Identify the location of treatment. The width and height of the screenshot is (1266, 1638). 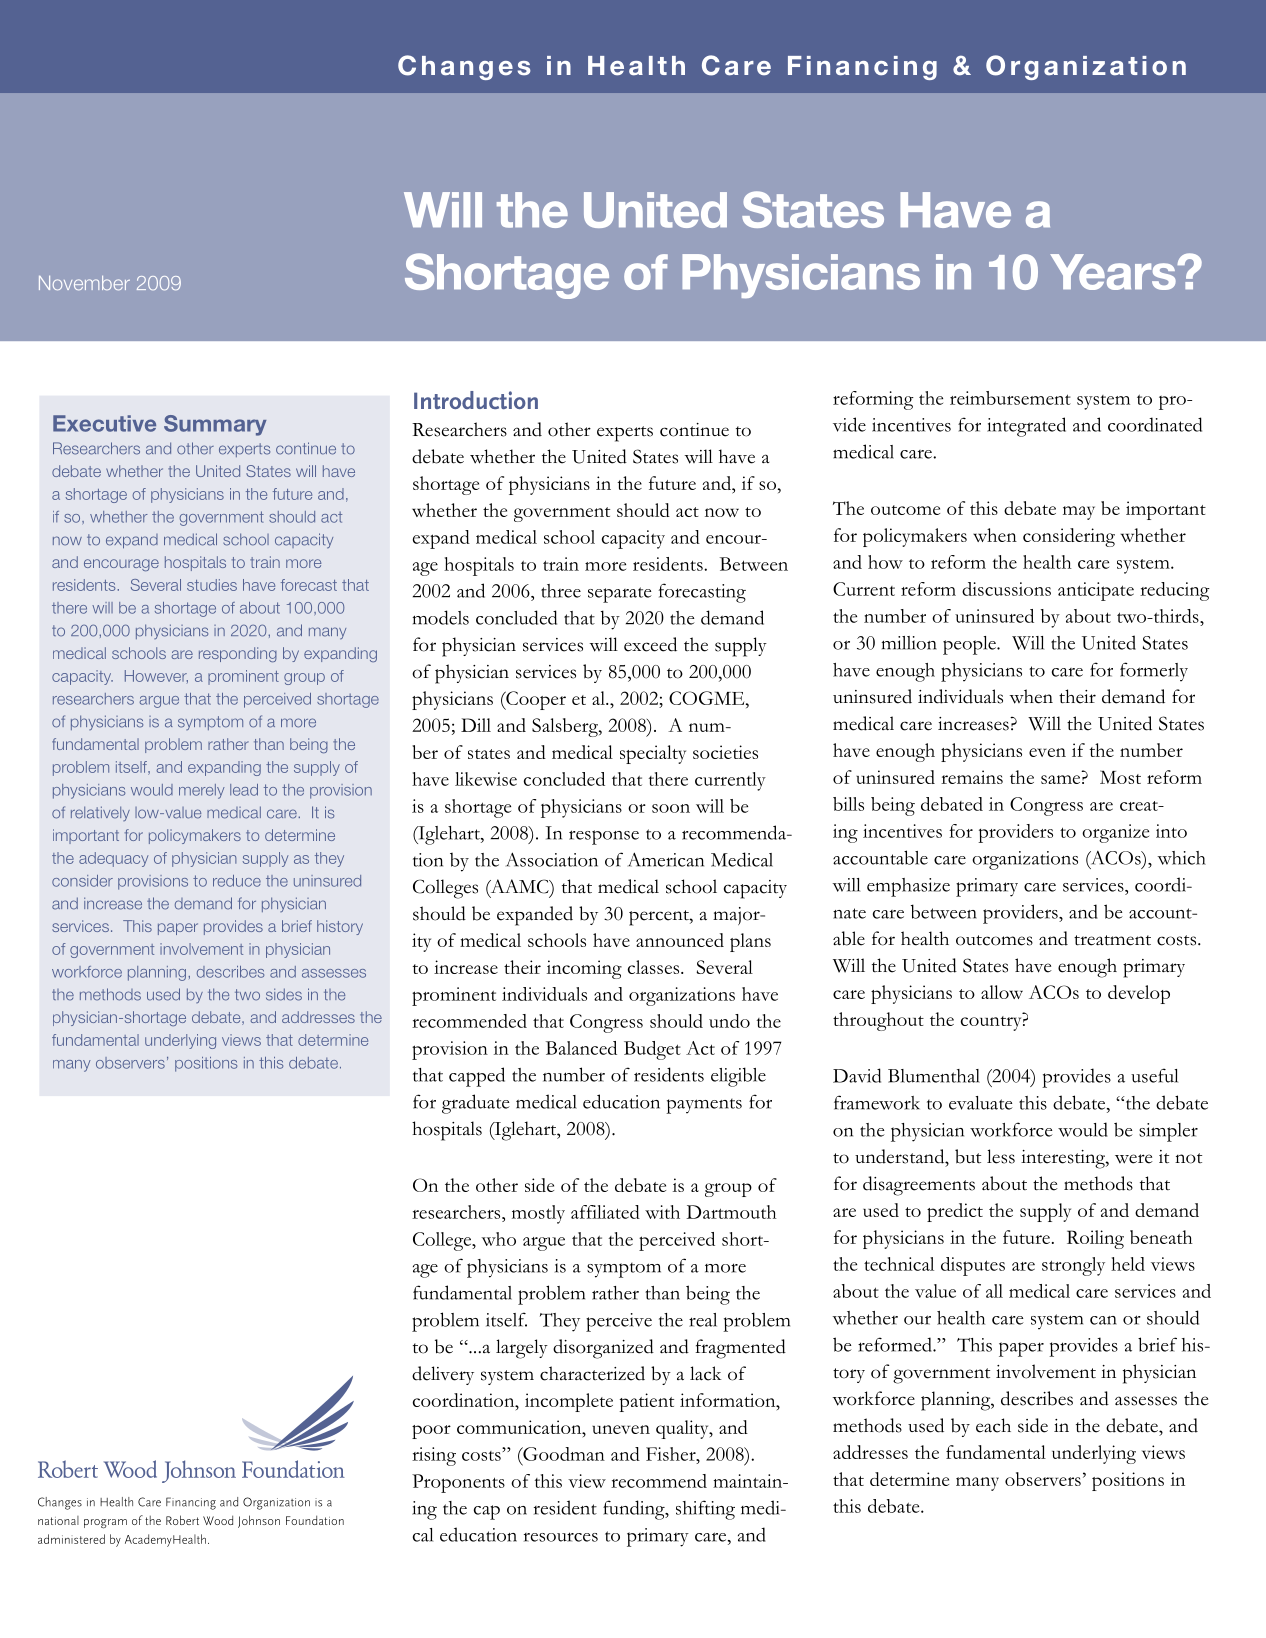
(1112, 940).
